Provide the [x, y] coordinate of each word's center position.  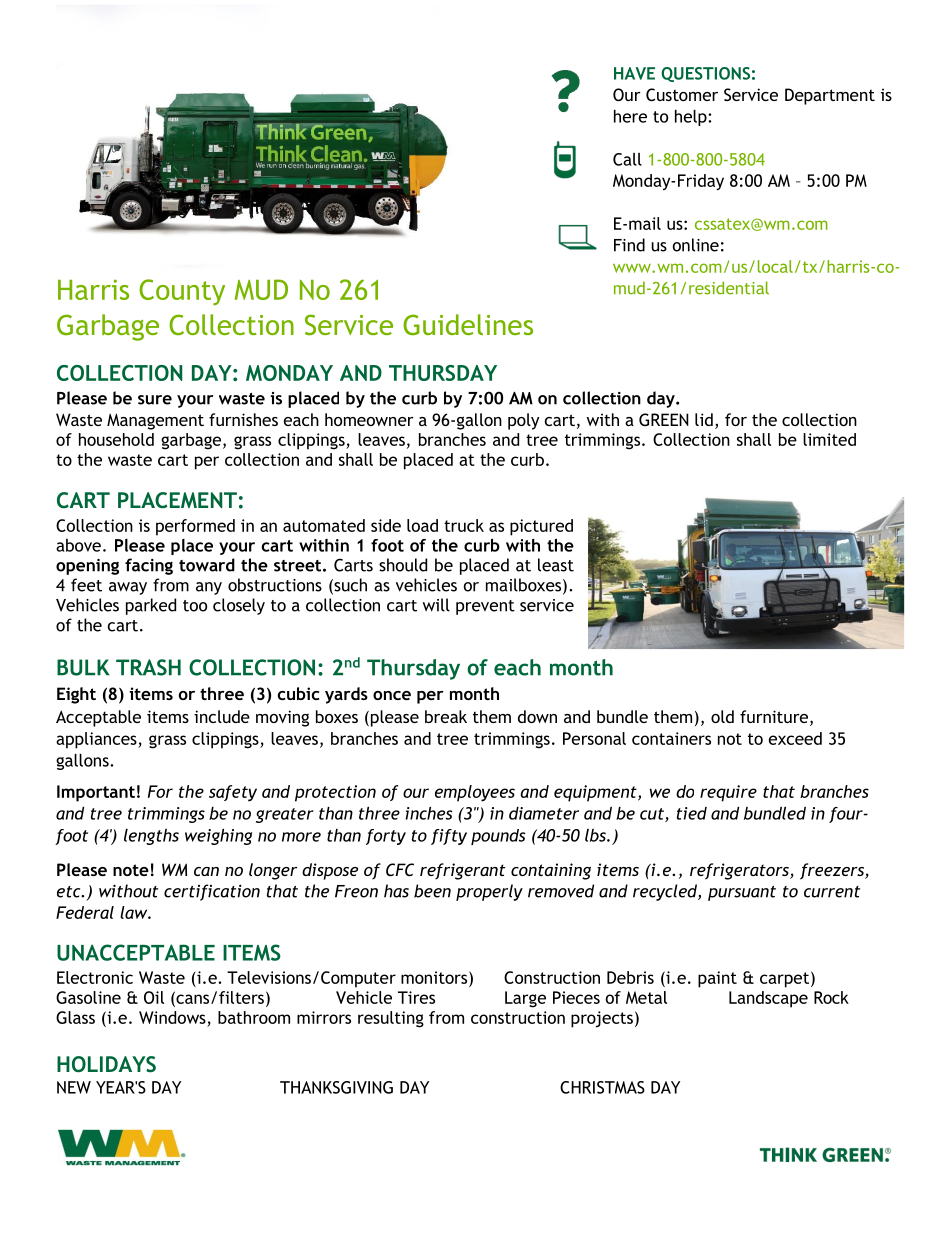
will [436, 605]
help [692, 118]
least [556, 565]
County [182, 292]
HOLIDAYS [106, 1064]
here [630, 116]
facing [149, 566]
